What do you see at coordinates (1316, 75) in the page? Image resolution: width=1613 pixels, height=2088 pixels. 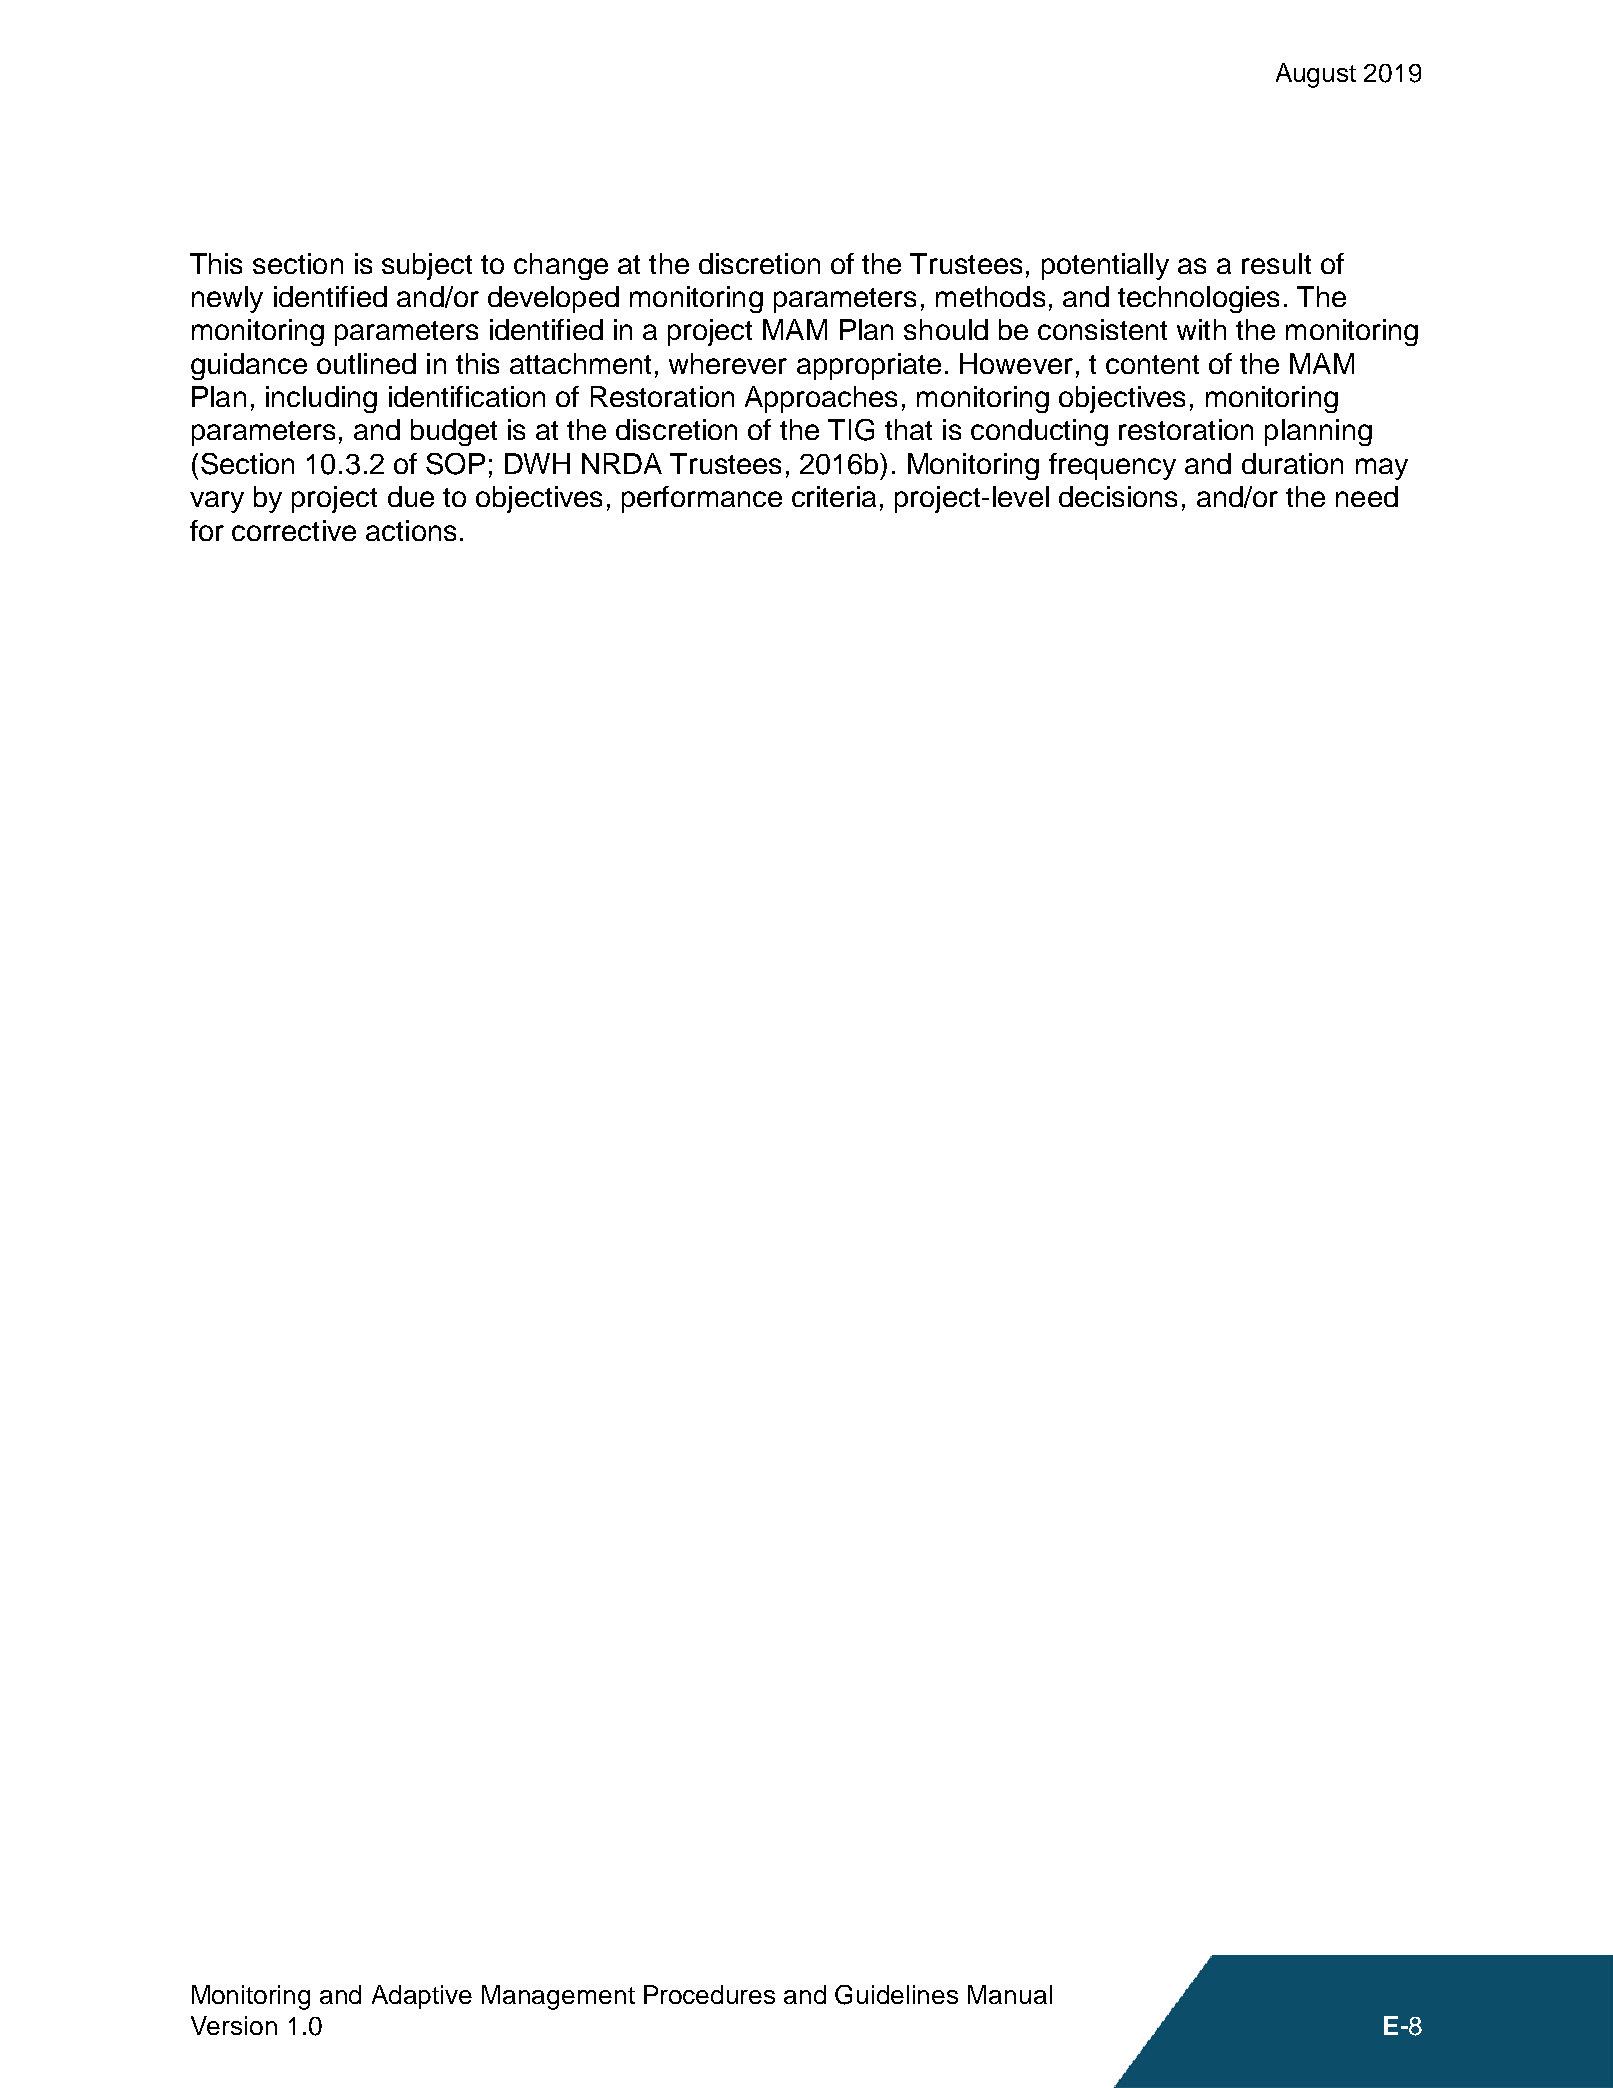 I see `August` at bounding box center [1316, 75].
